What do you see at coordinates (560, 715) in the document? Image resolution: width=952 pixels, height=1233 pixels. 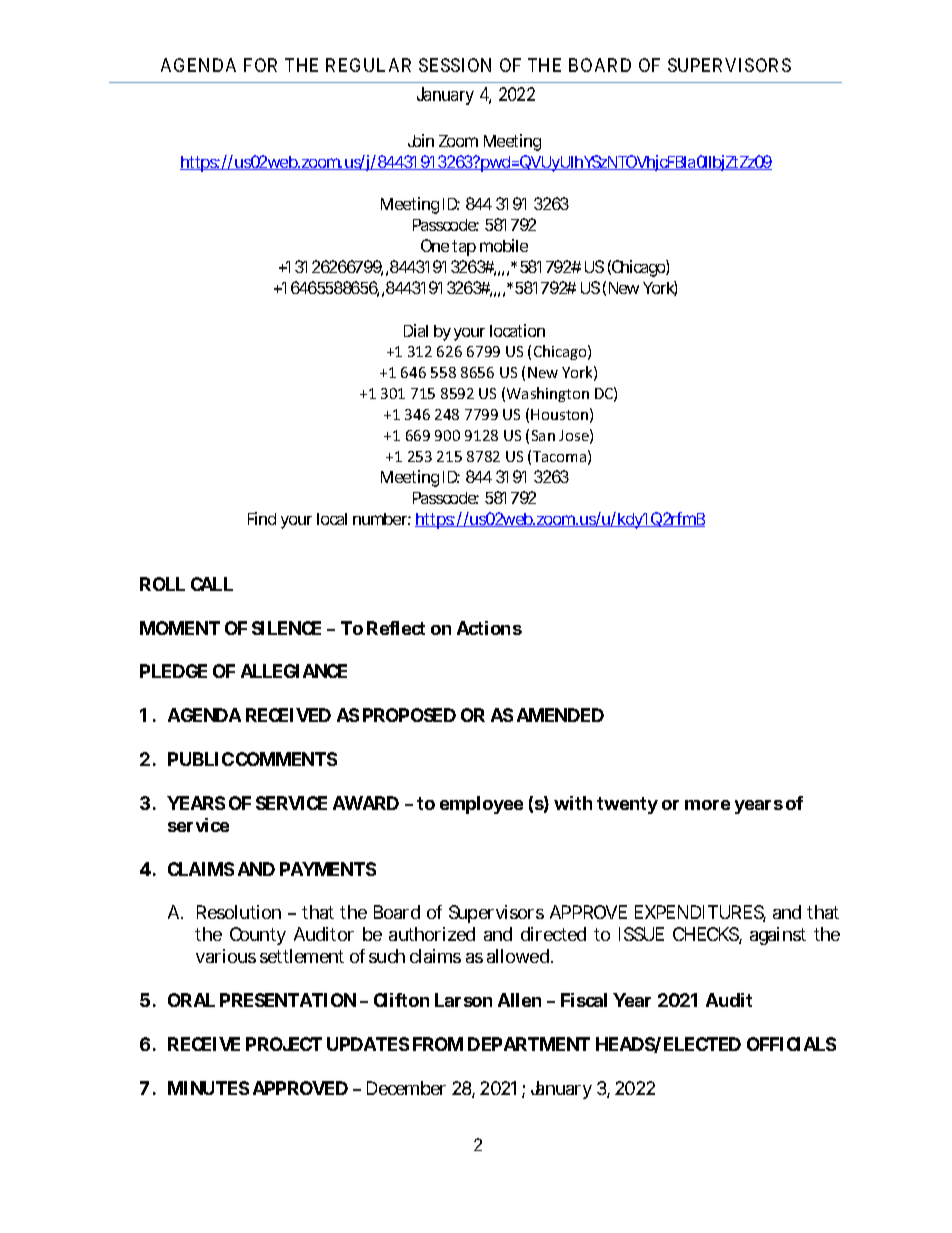 I see `AMENDED` at bounding box center [560, 715].
